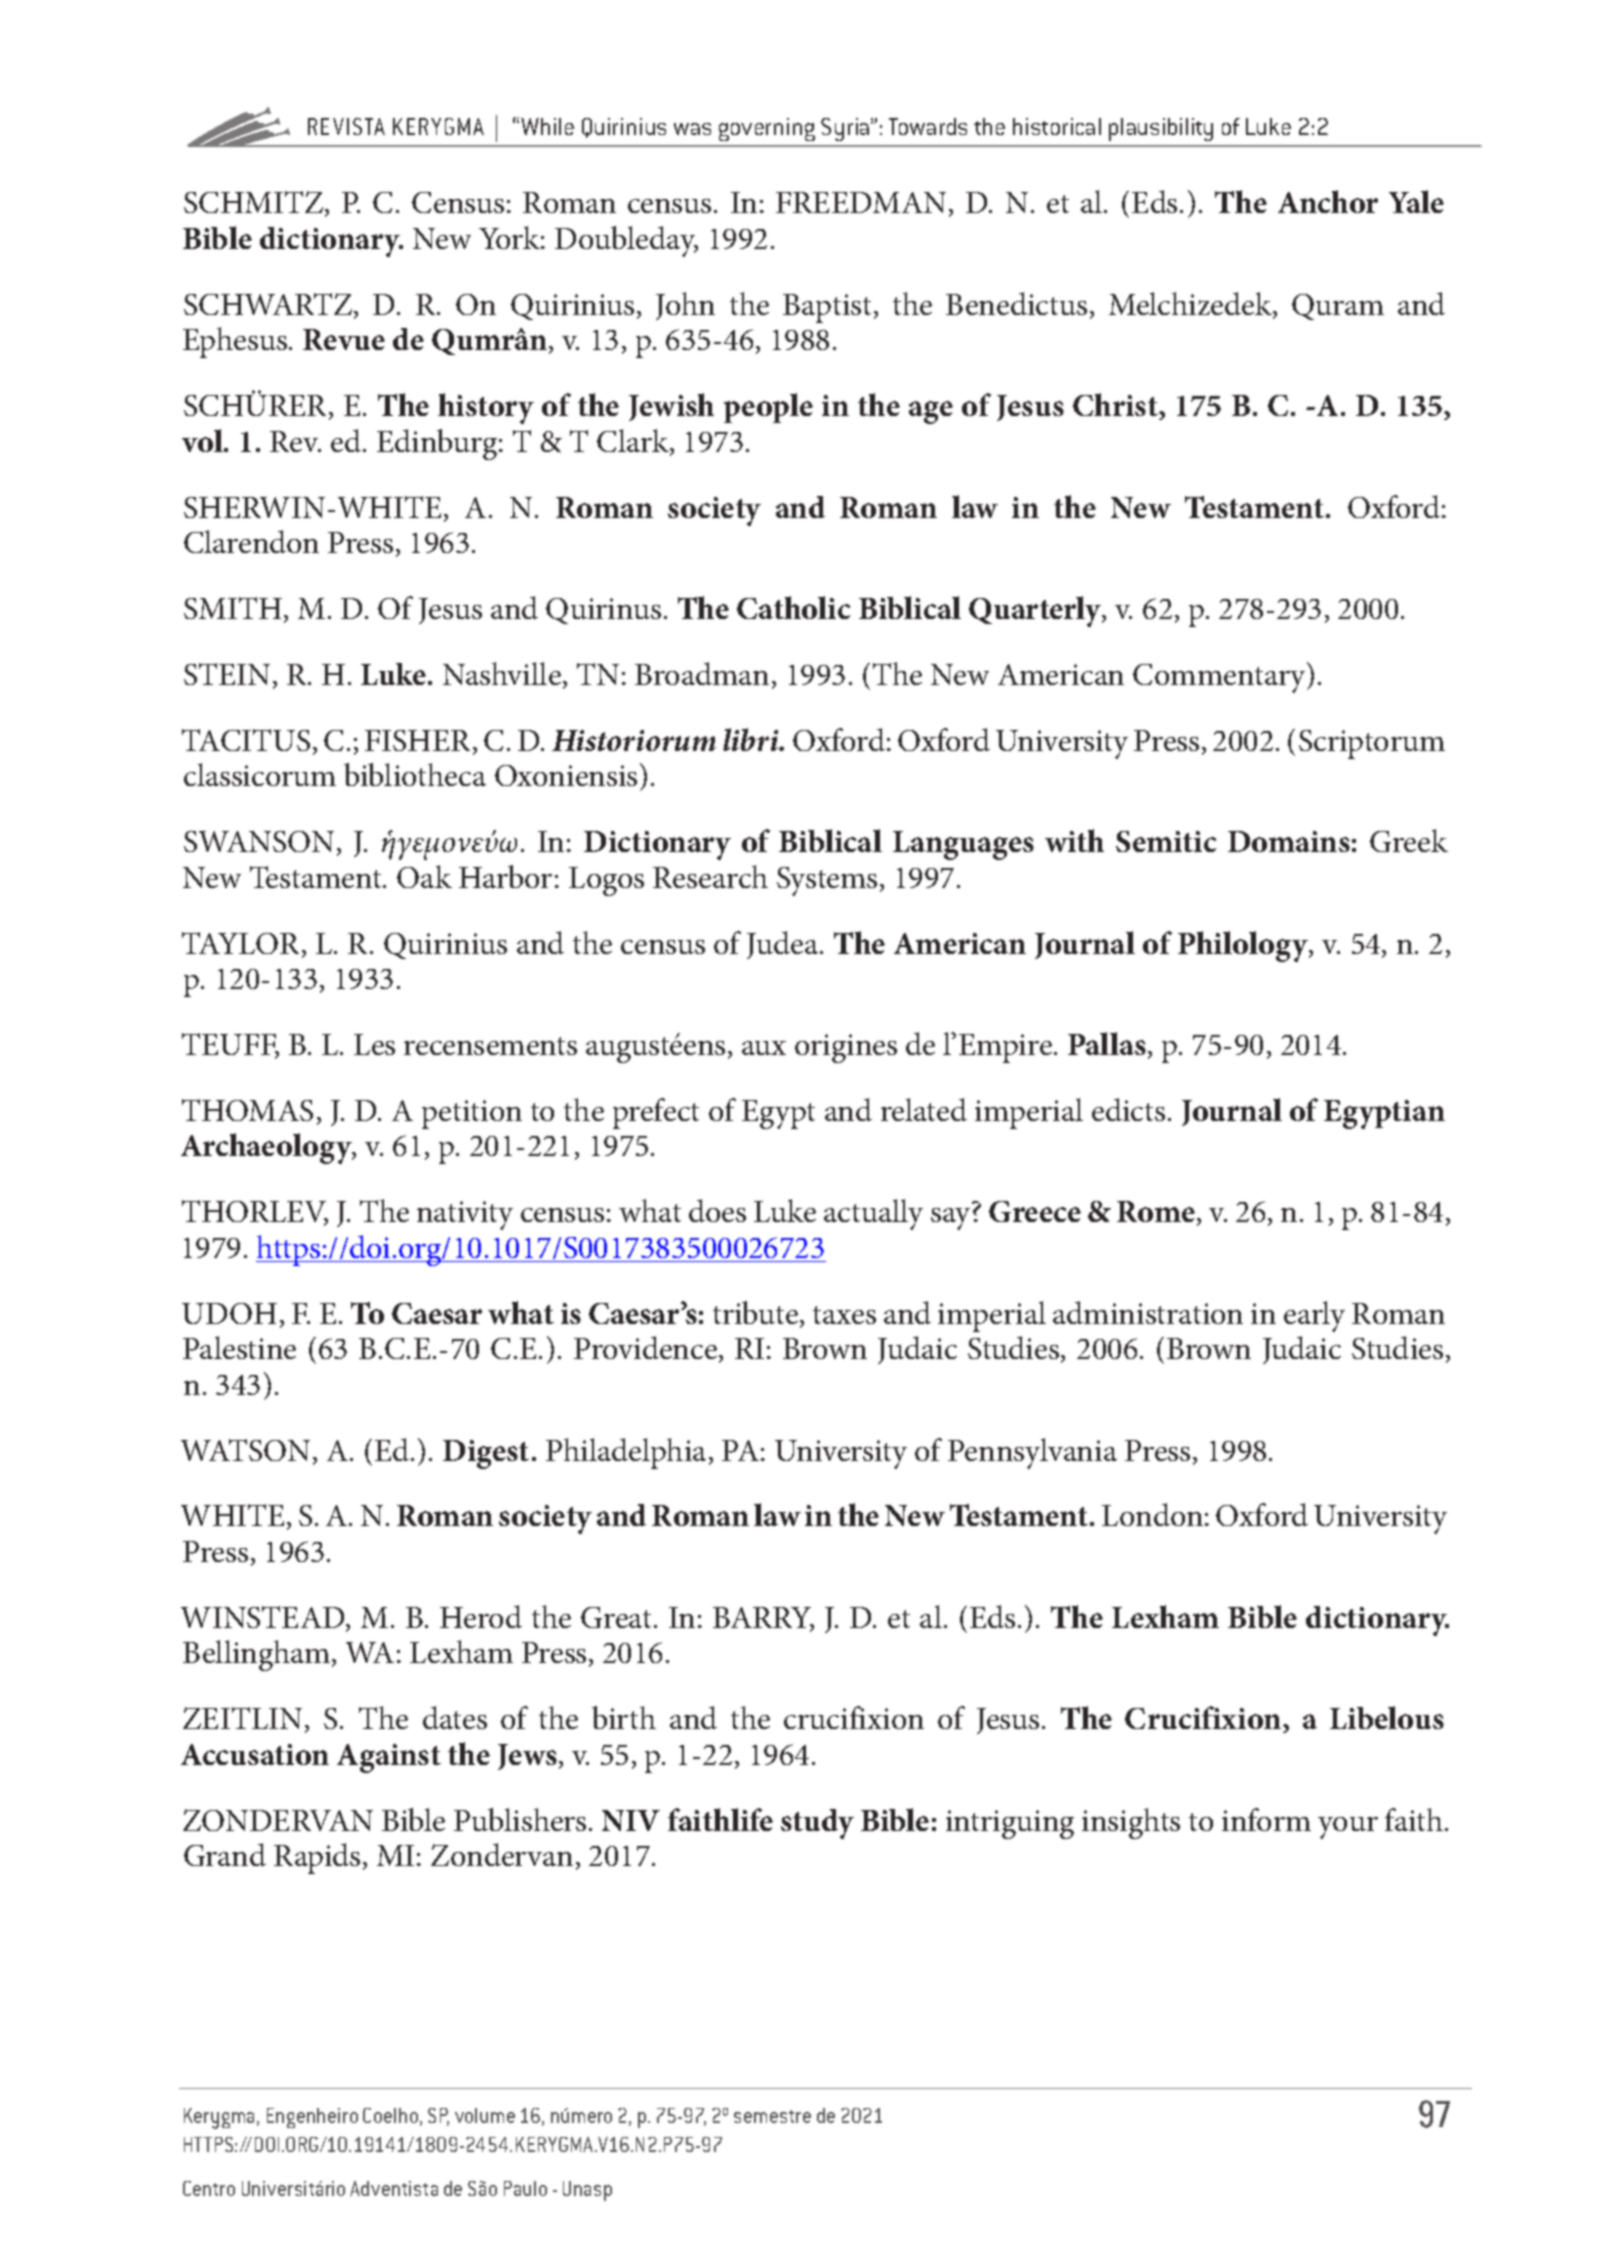 The image size is (1599, 2262). Describe the element at coordinates (419, 742) in the screenshot. I see `FISHER` at that location.
